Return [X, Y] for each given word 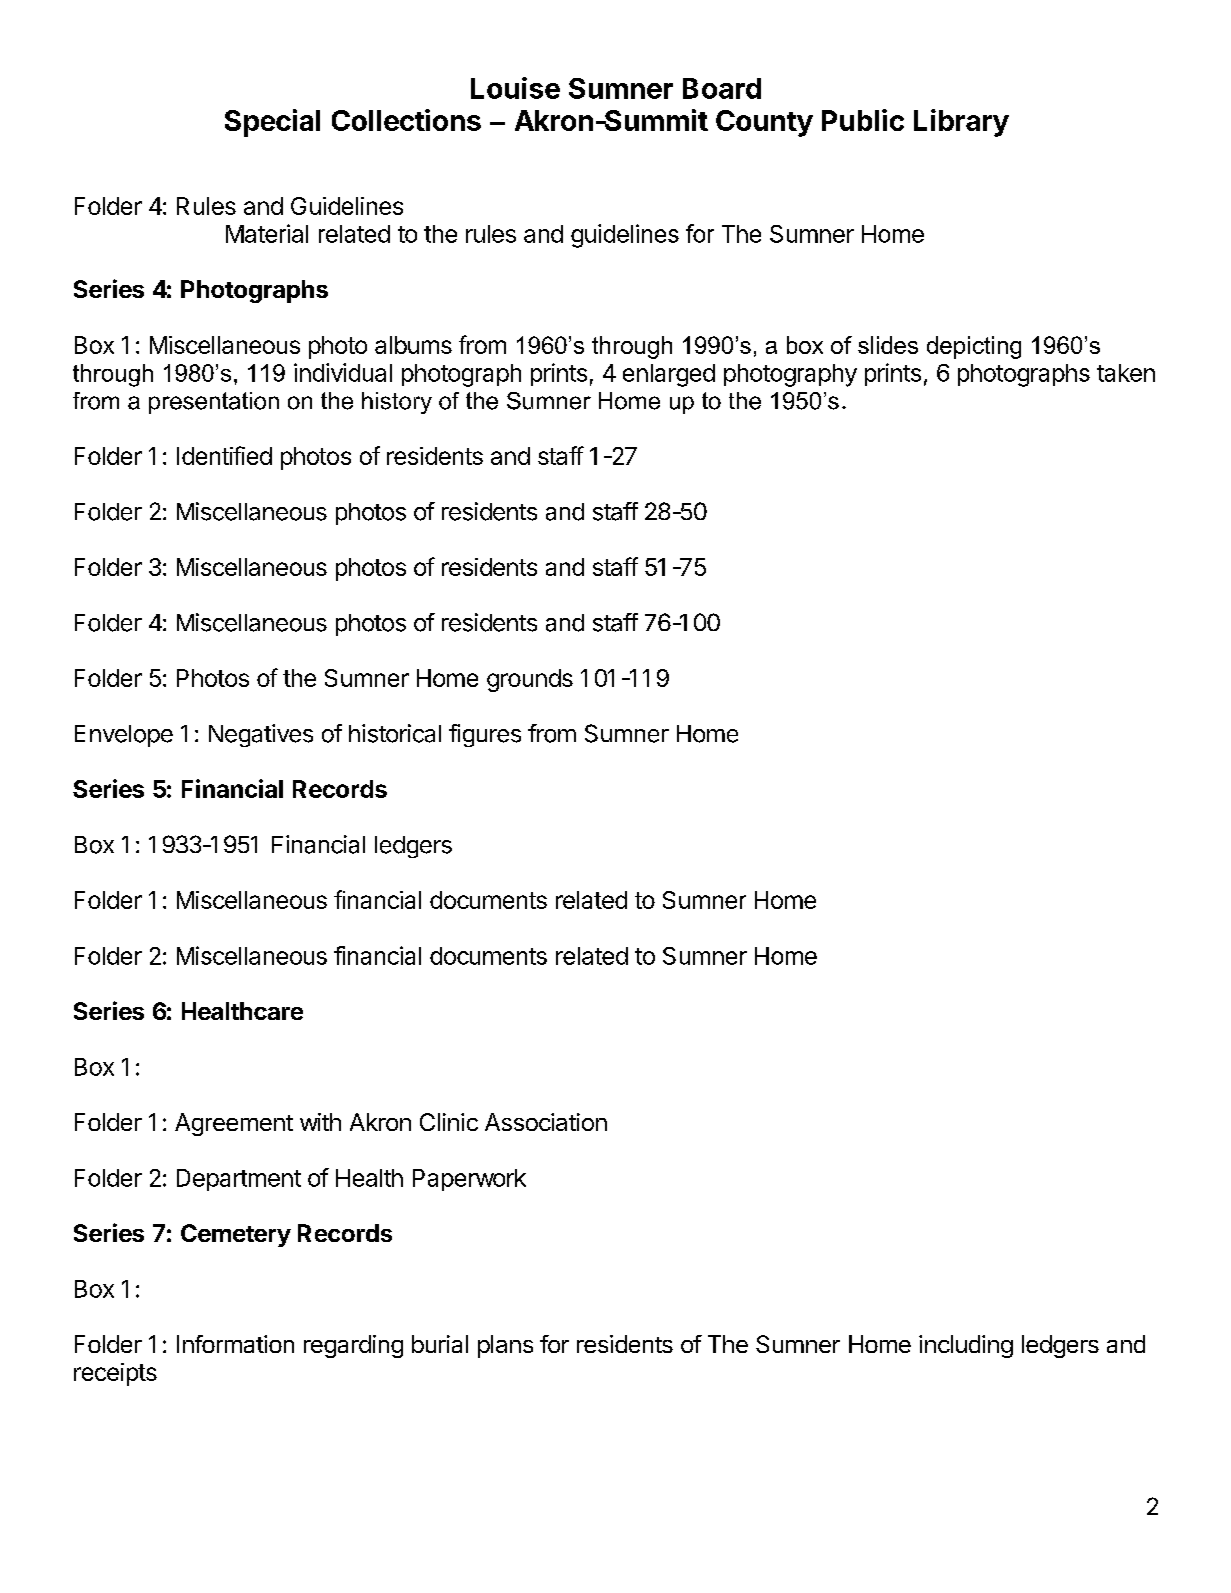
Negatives [261, 735]
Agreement [234, 1124]
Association [546, 1122]
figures [485, 735]
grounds [530, 680]
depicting [974, 347]
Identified [224, 455]
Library [961, 123]
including [966, 1346]
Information [235, 1344]
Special [272, 123]
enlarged [669, 375]
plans [505, 1346]
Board [722, 88]
